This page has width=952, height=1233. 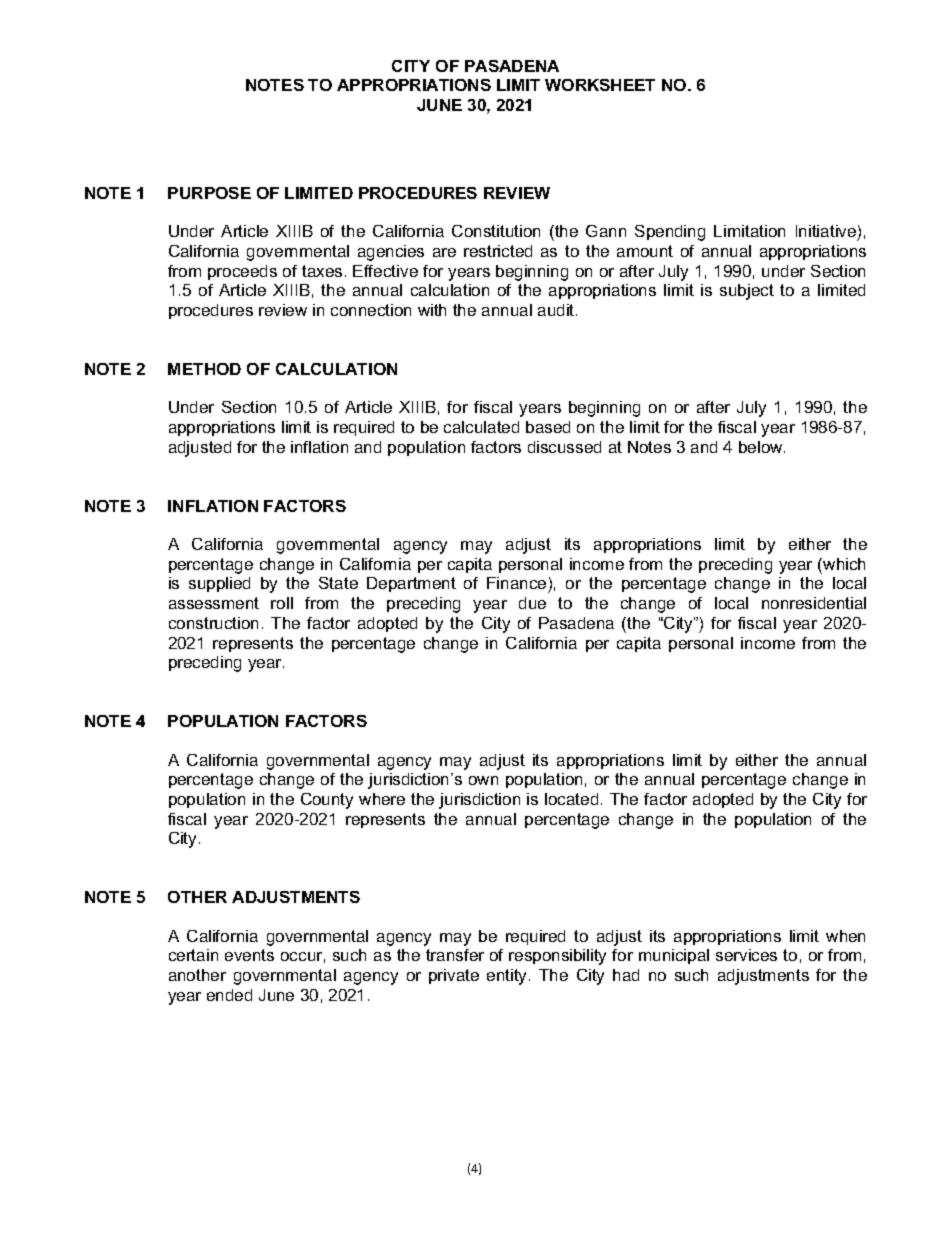 I want to click on PURPOSE, so click(x=209, y=193).
